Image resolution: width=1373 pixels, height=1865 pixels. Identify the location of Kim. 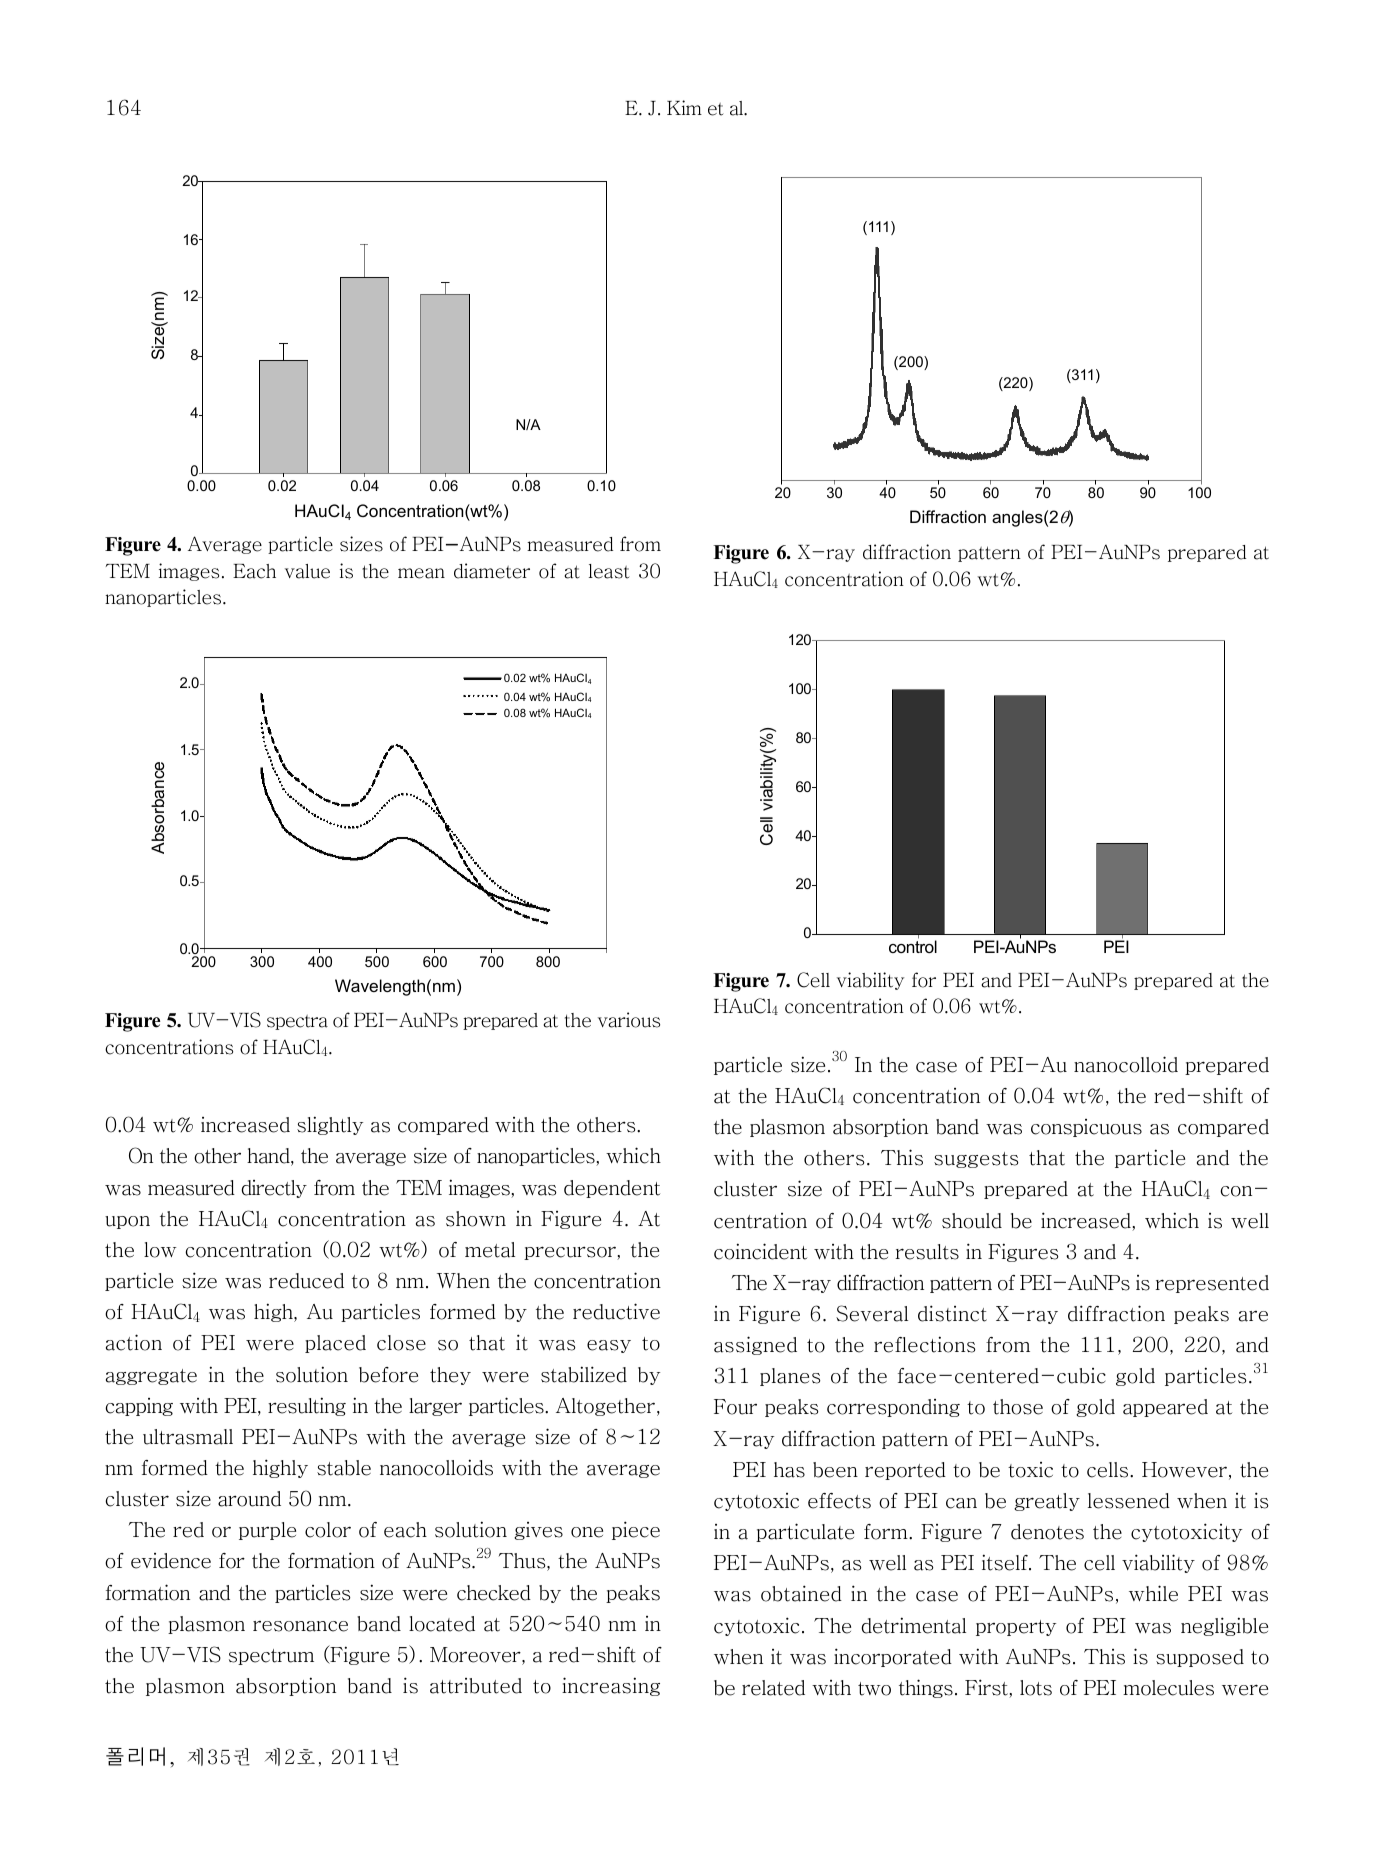
(684, 107).
